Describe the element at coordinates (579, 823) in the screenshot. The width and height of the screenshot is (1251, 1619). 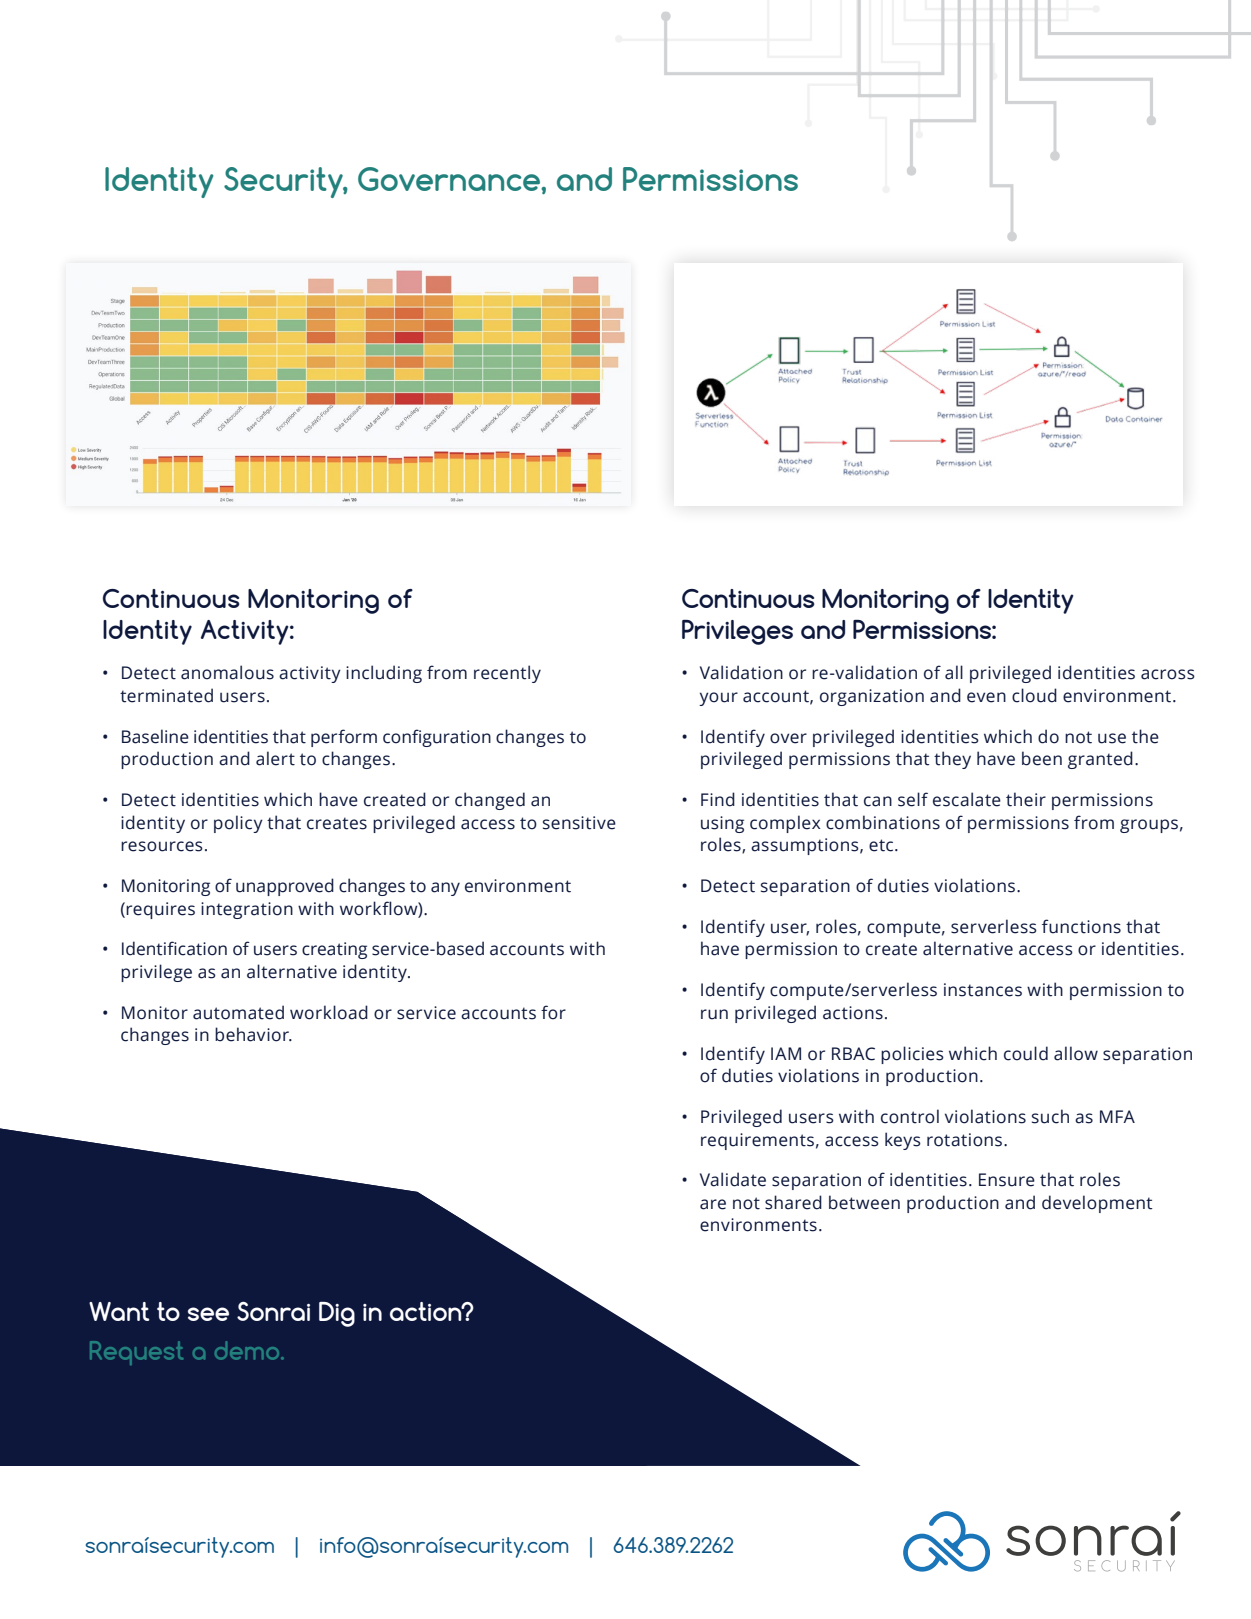
I see `sensitive` at that location.
